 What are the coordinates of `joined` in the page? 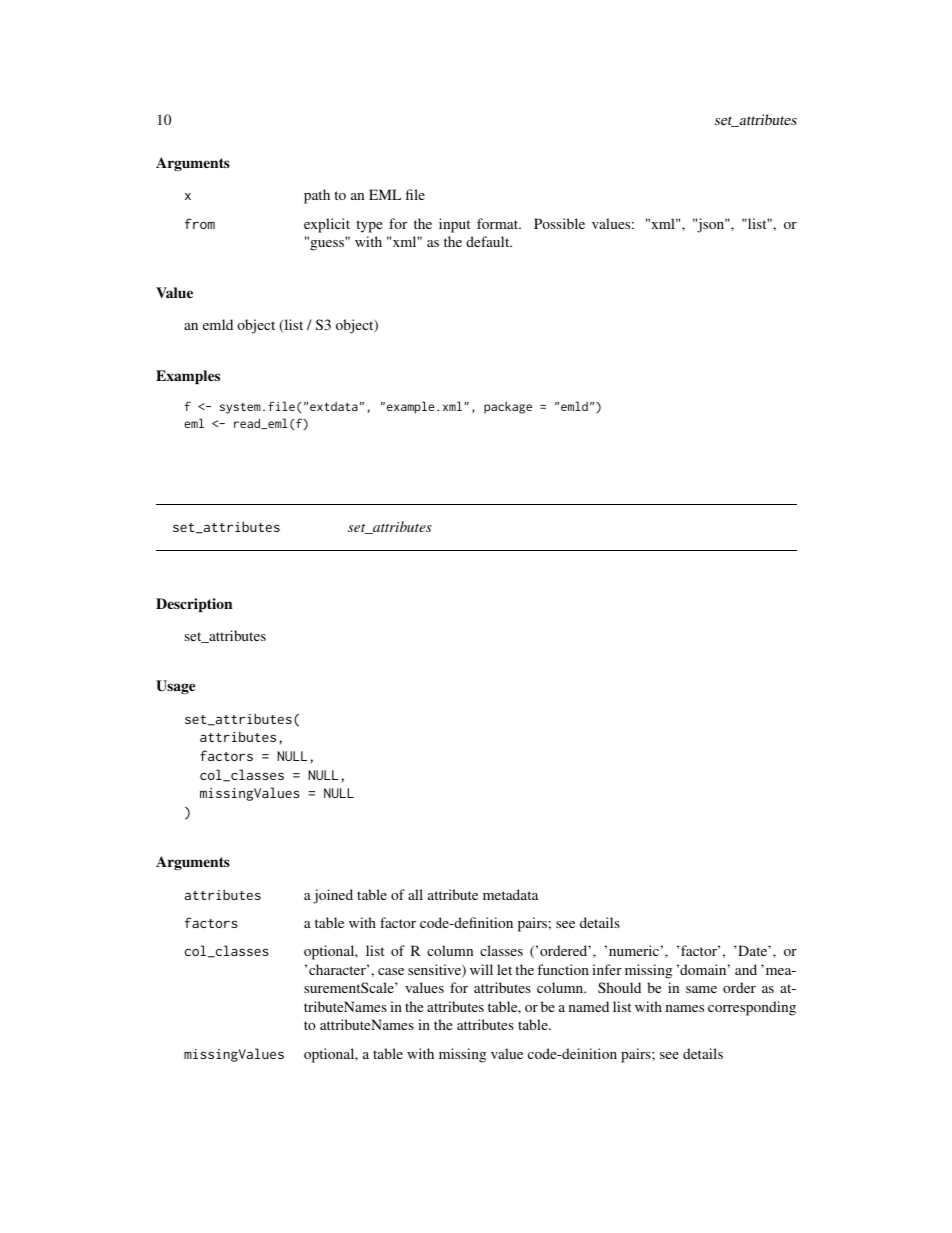 It's located at (333, 896).
